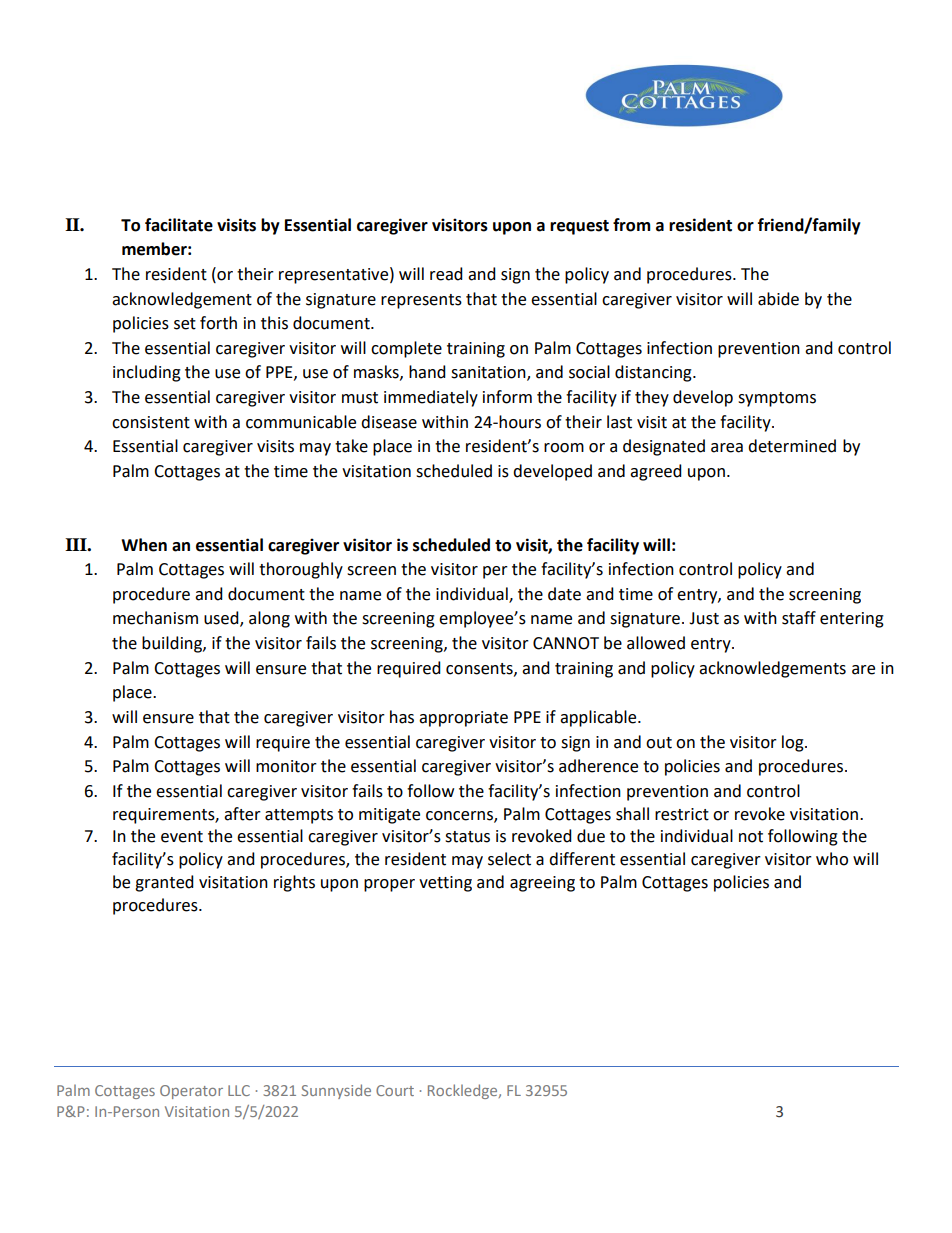 Image resolution: width=952 pixels, height=1233 pixels. What do you see at coordinates (395, 1090) in the document?
I see `Court` at bounding box center [395, 1090].
